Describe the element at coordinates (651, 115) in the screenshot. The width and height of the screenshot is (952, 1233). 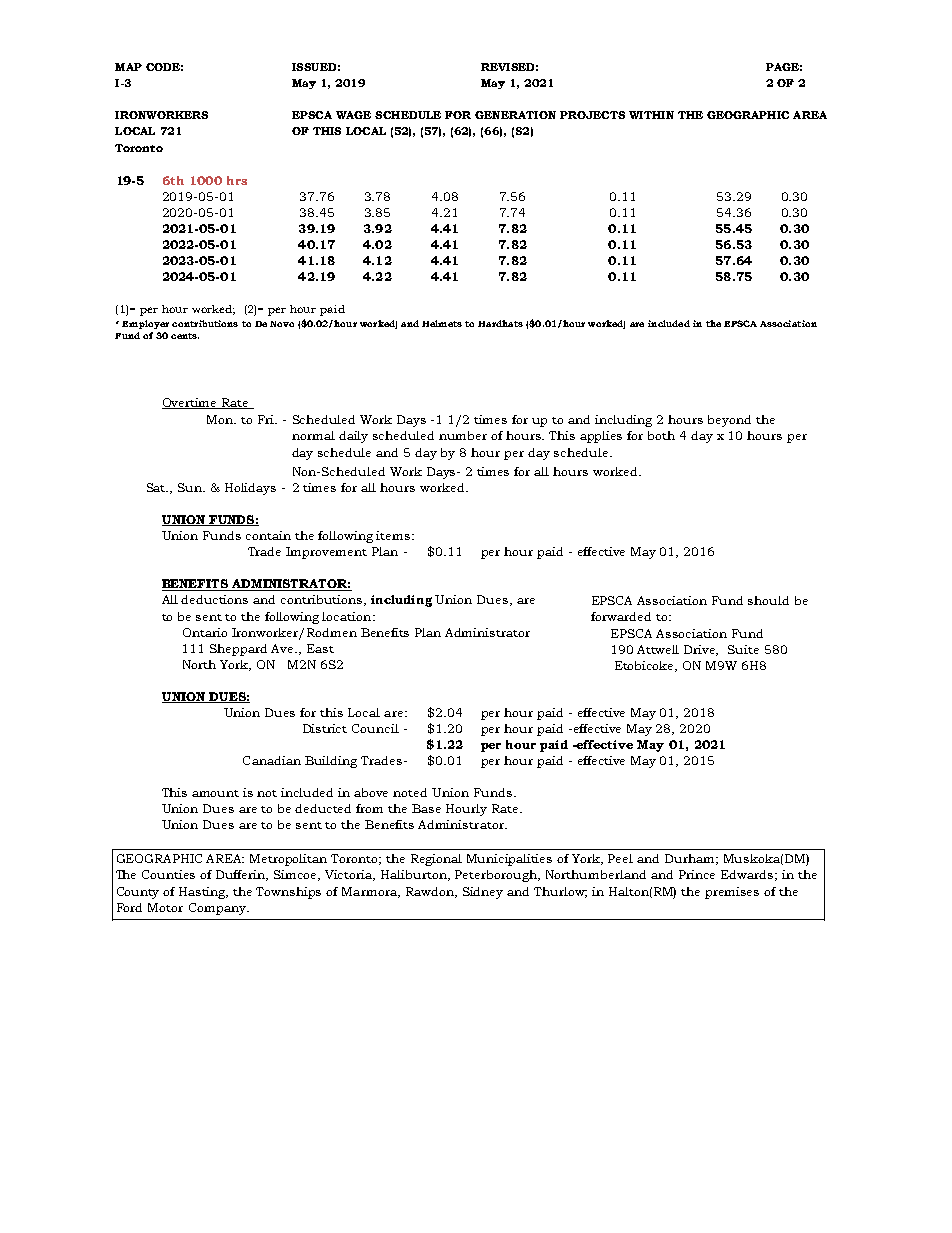
I see `WITHIN` at that location.
